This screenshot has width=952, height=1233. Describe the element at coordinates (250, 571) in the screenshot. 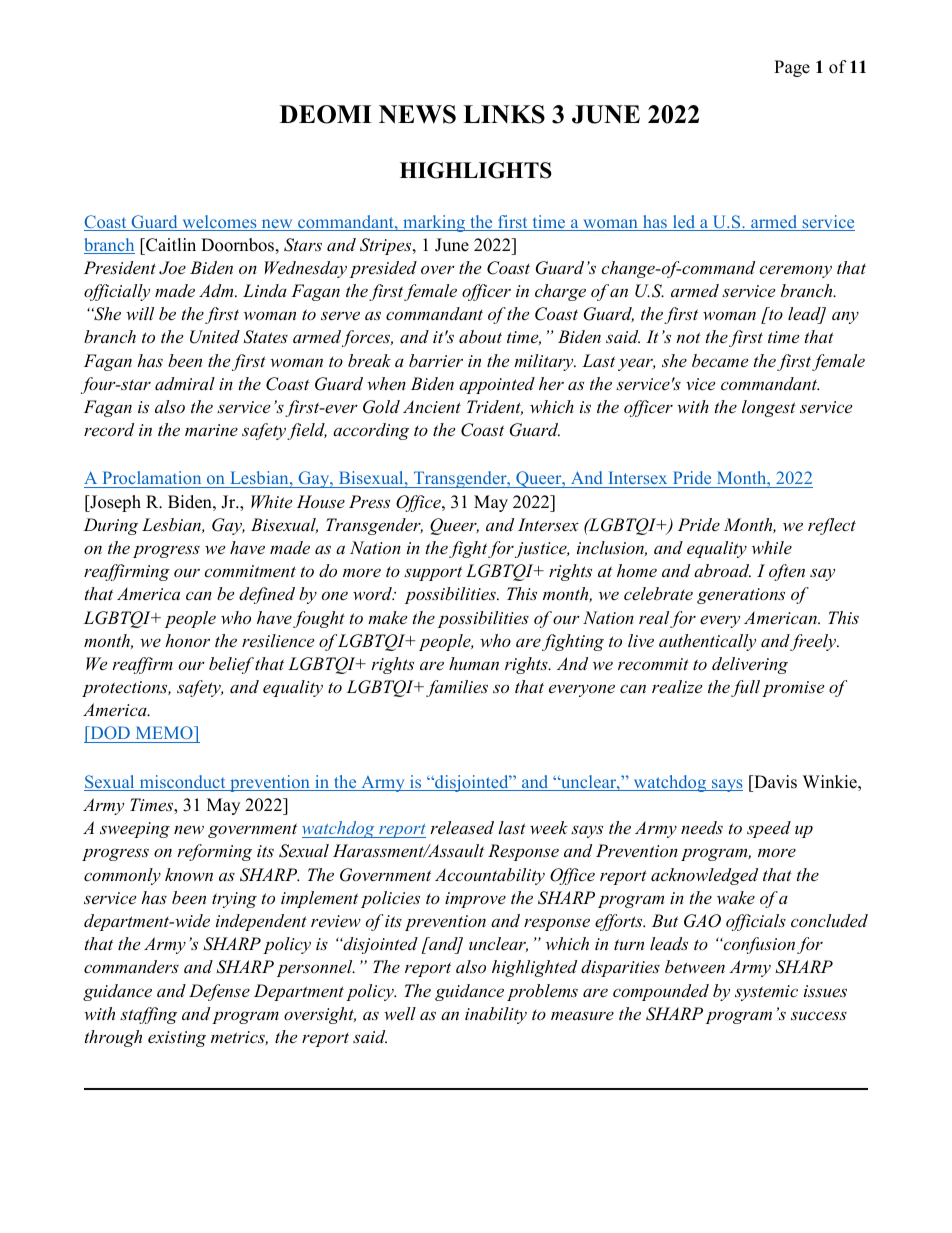

I see `commitment` at that location.
